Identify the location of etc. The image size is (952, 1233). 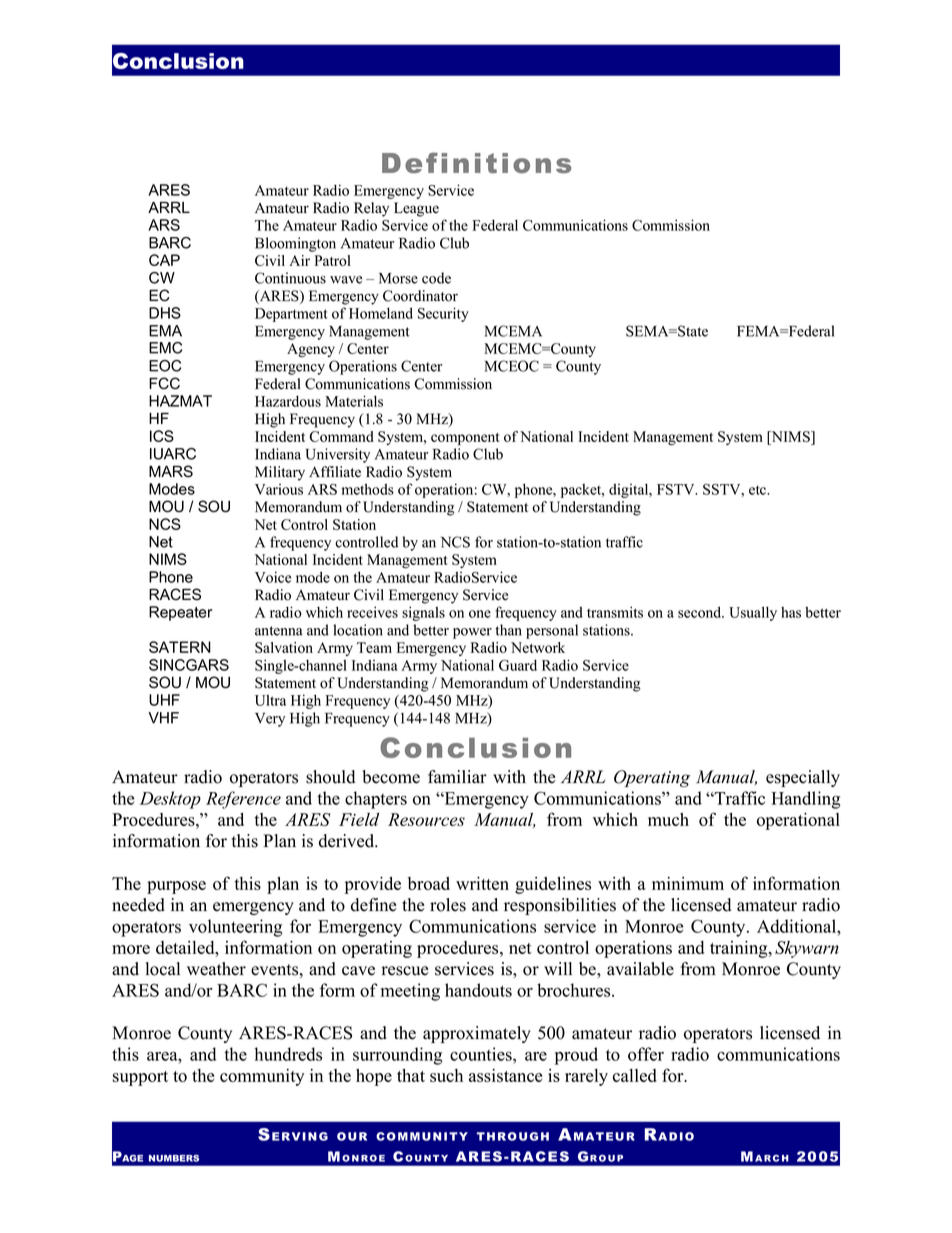
(759, 490).
